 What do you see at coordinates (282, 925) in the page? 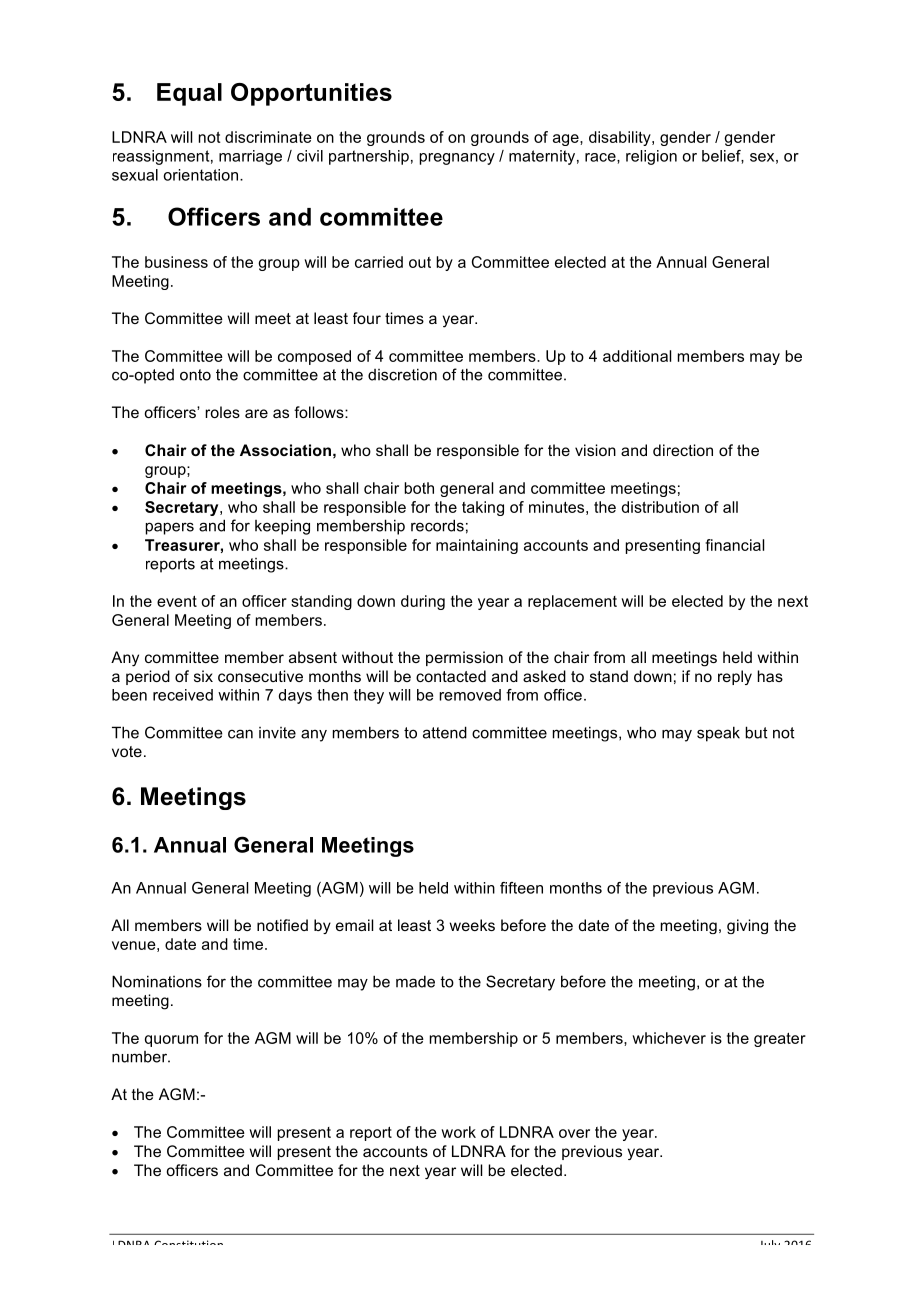
I see `notified` at bounding box center [282, 925].
